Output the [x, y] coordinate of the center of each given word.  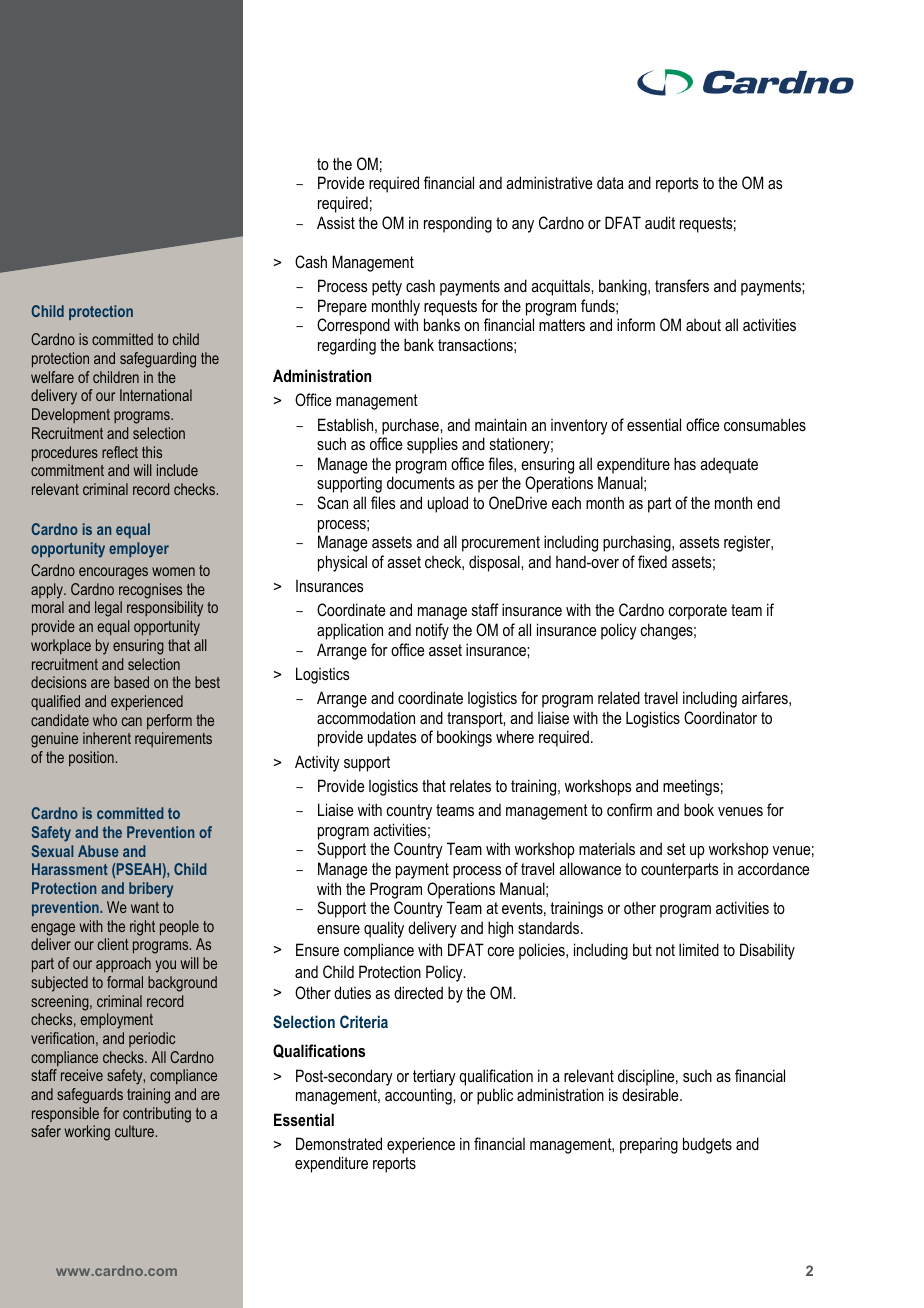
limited [699, 949]
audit [660, 222]
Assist [336, 222]
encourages [113, 573]
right [142, 928]
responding [458, 224]
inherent [107, 738]
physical [342, 563]
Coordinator [720, 717]
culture [134, 1131]
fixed [652, 561]
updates [392, 738]
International [156, 395]
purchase [411, 426]
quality [384, 929]
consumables [765, 424]
